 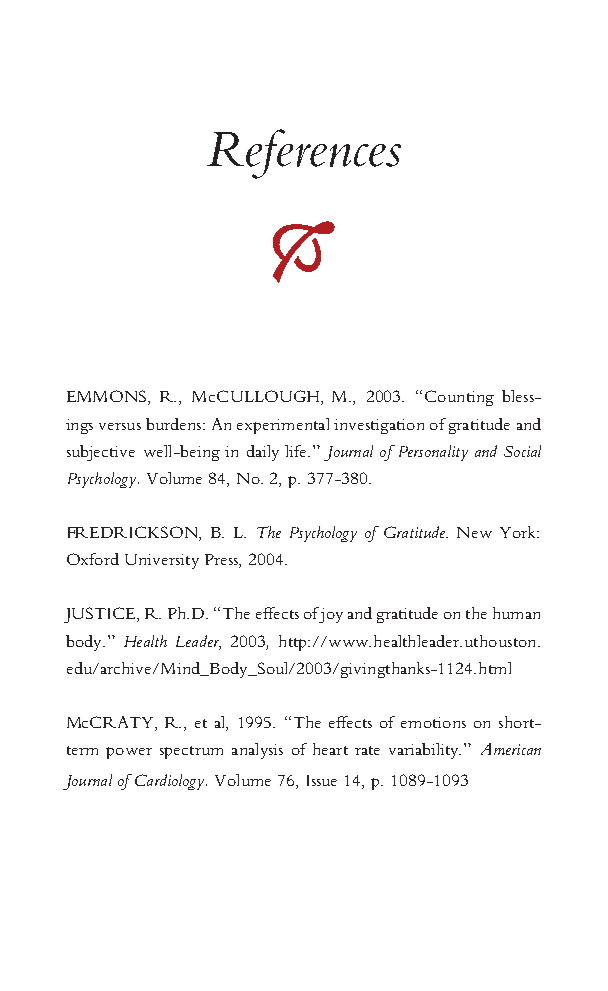 What do you see at coordinates (171, 782) in the screenshot?
I see `Cardiology` at bounding box center [171, 782].
